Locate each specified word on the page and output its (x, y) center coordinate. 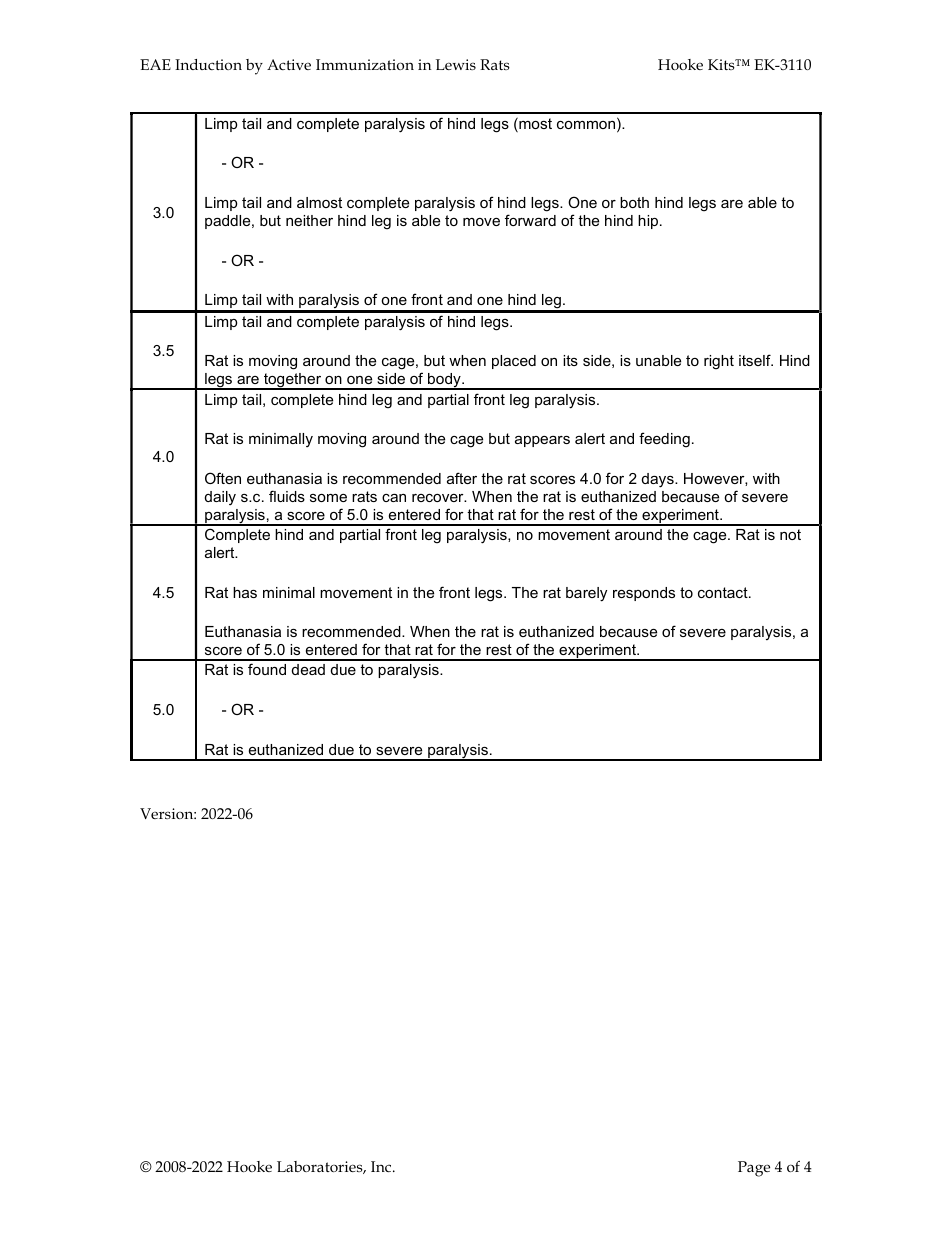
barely (586, 594)
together (293, 381)
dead (308, 669)
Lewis (456, 64)
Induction (208, 64)
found (267, 669)
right (719, 362)
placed (514, 362)
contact (724, 592)
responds (644, 594)
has (245, 592)
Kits (722, 64)
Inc (382, 1166)
